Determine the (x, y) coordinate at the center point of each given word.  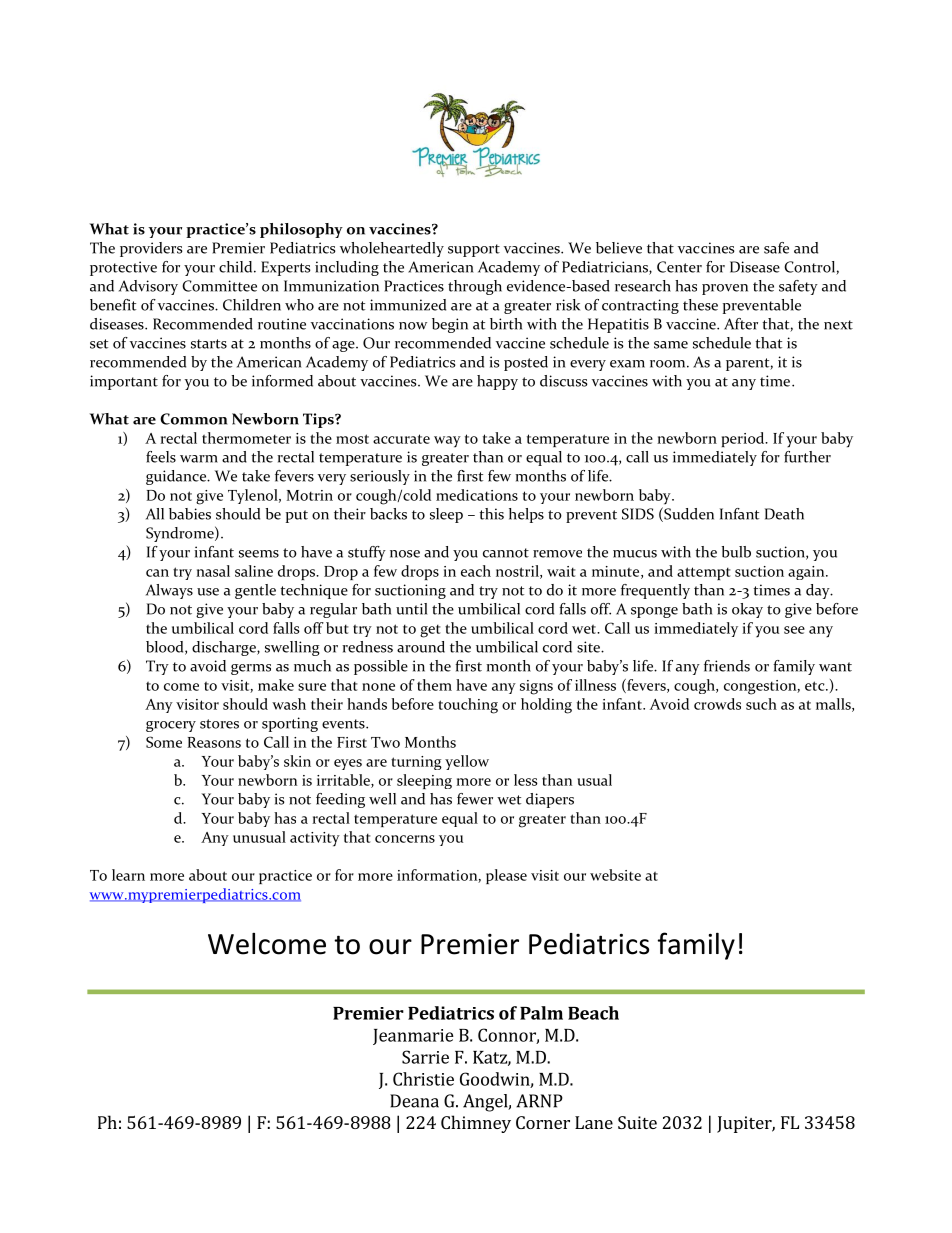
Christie (423, 1079)
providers (151, 249)
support (474, 250)
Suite (637, 1122)
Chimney (476, 1124)
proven (725, 289)
